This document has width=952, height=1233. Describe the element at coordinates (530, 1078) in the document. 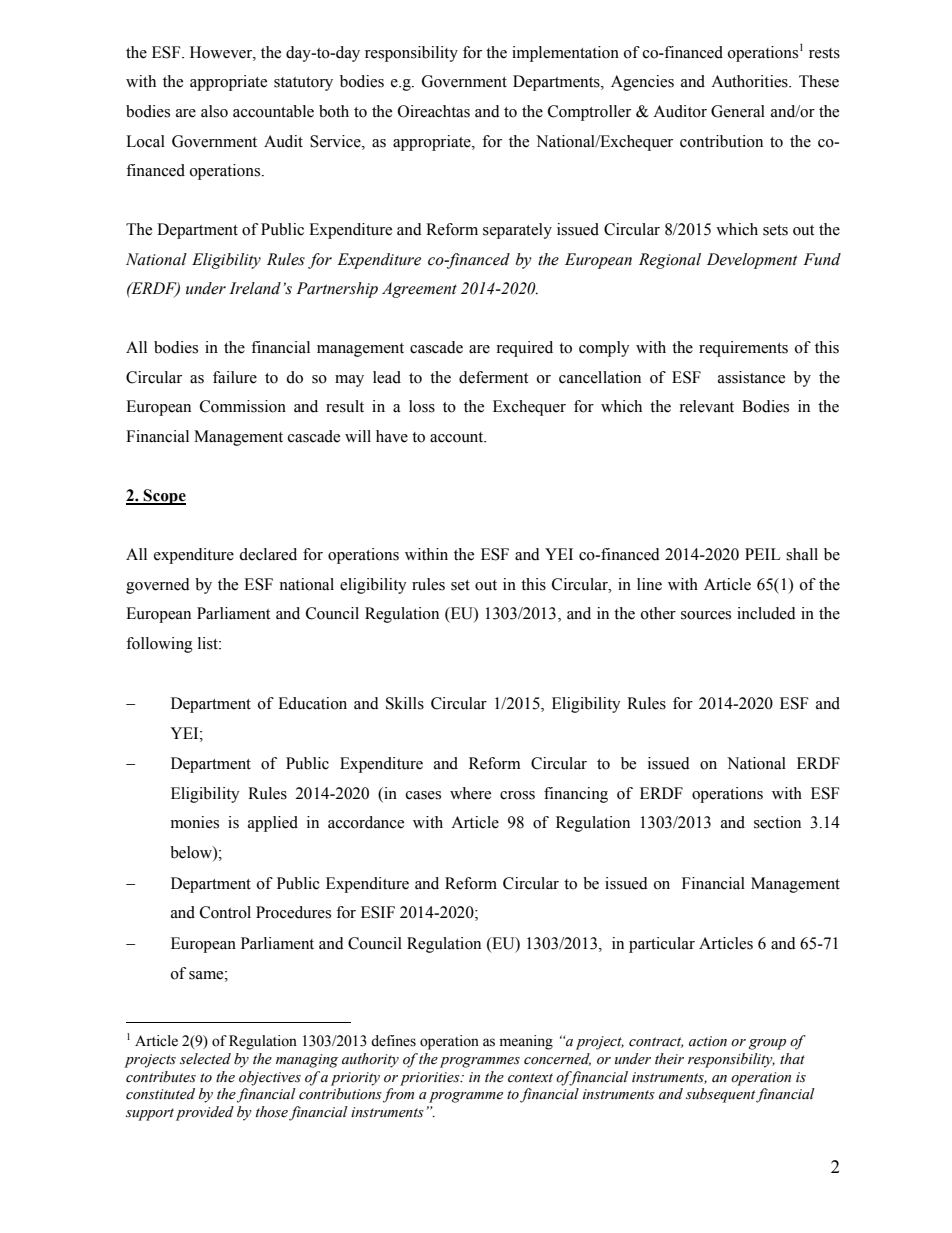

I see `context` at that location.
